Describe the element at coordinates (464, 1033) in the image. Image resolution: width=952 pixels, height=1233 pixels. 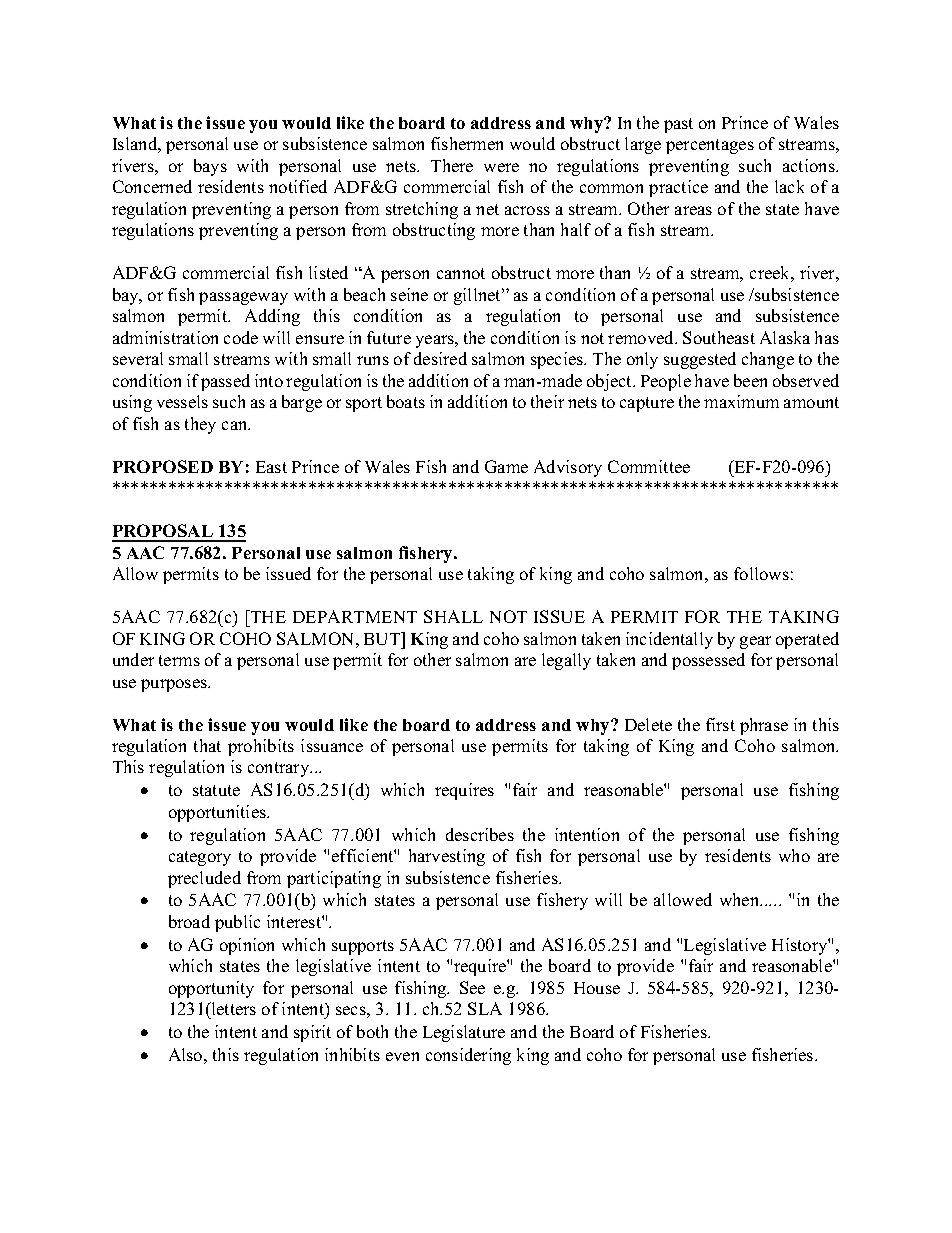
I see `Legislature` at that location.
